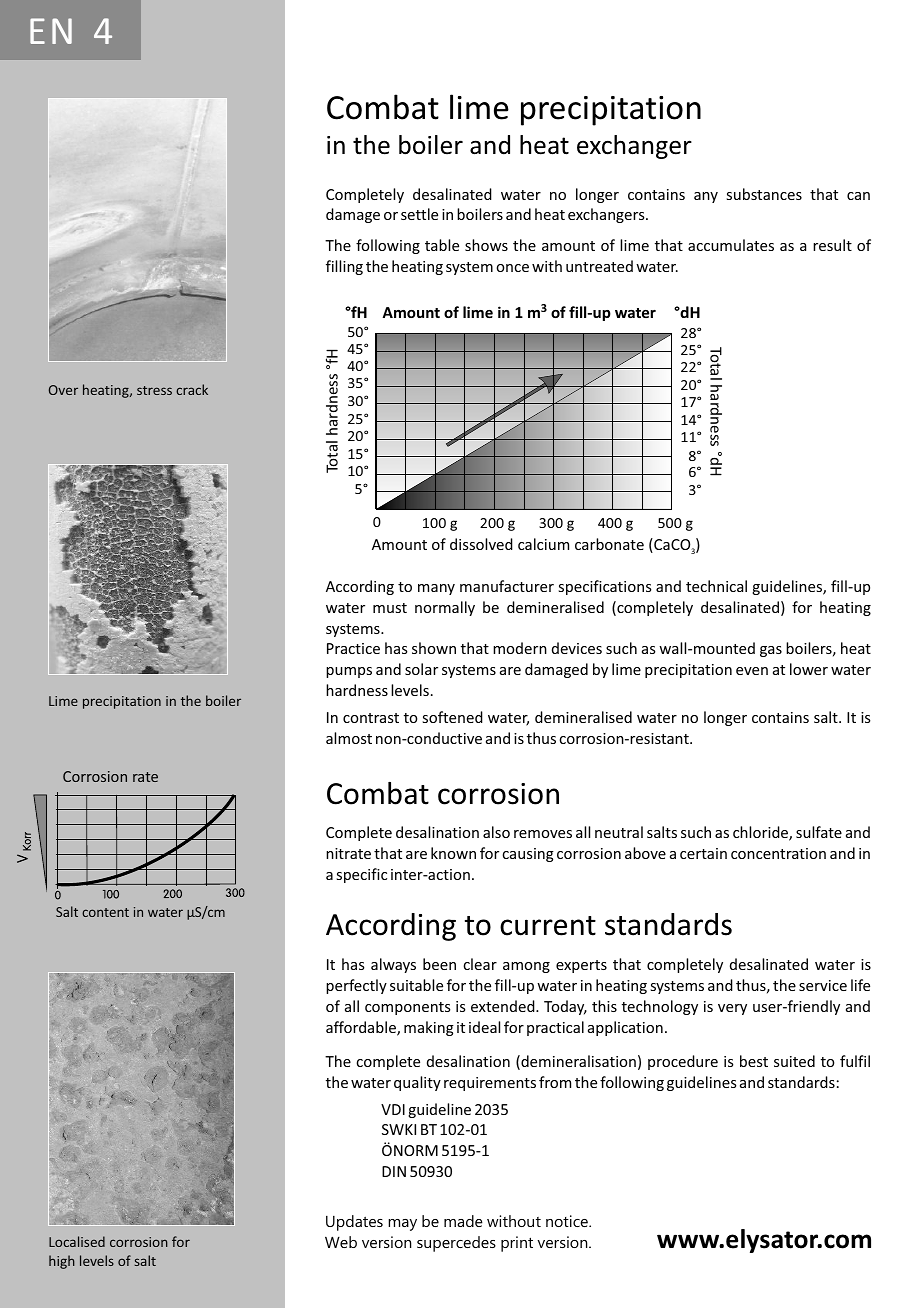 The image size is (924, 1308). What do you see at coordinates (481, 544) in the screenshot?
I see `dissolved` at bounding box center [481, 544].
